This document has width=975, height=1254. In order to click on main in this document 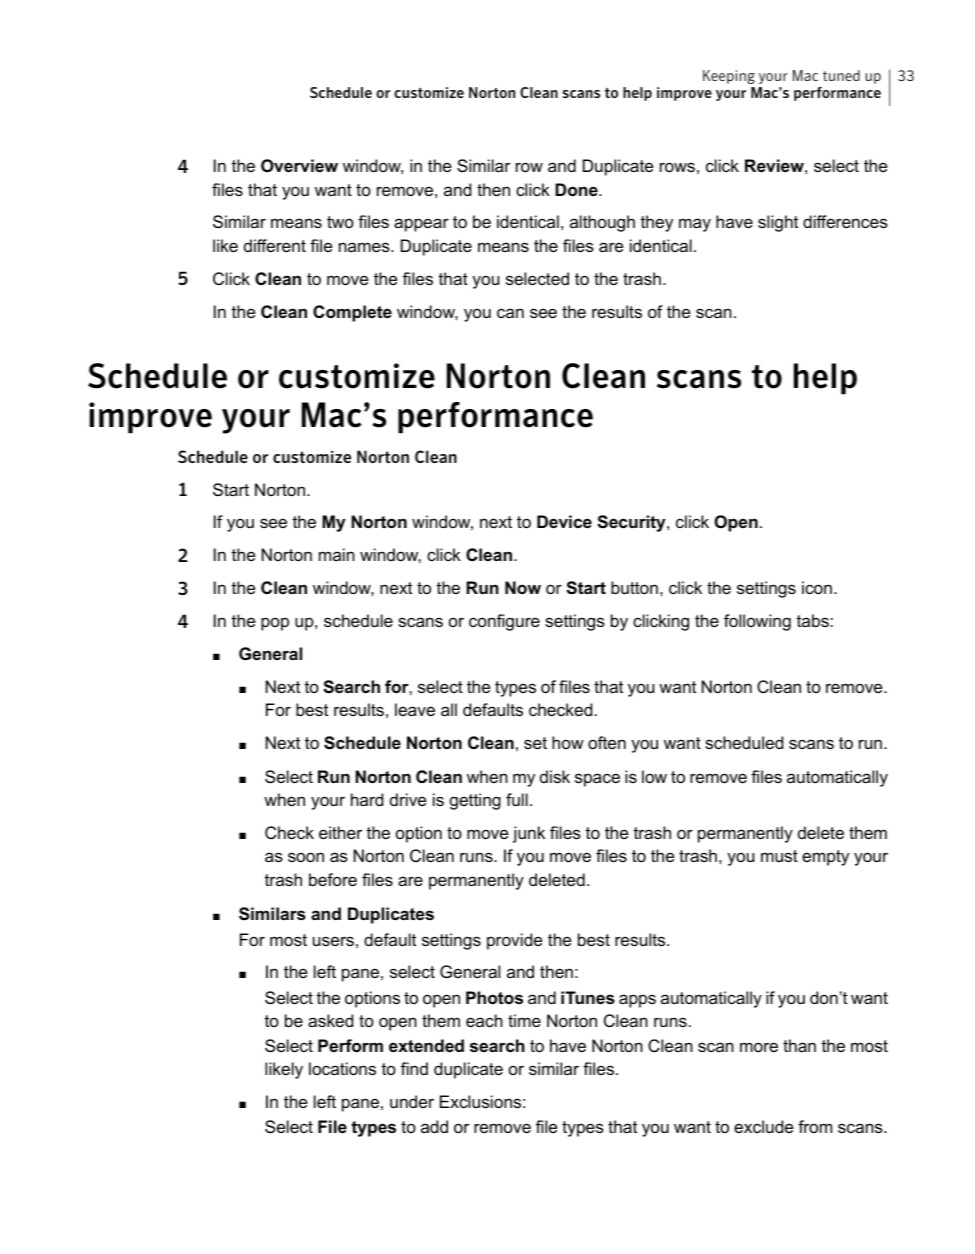, I will do `click(337, 554)`.
